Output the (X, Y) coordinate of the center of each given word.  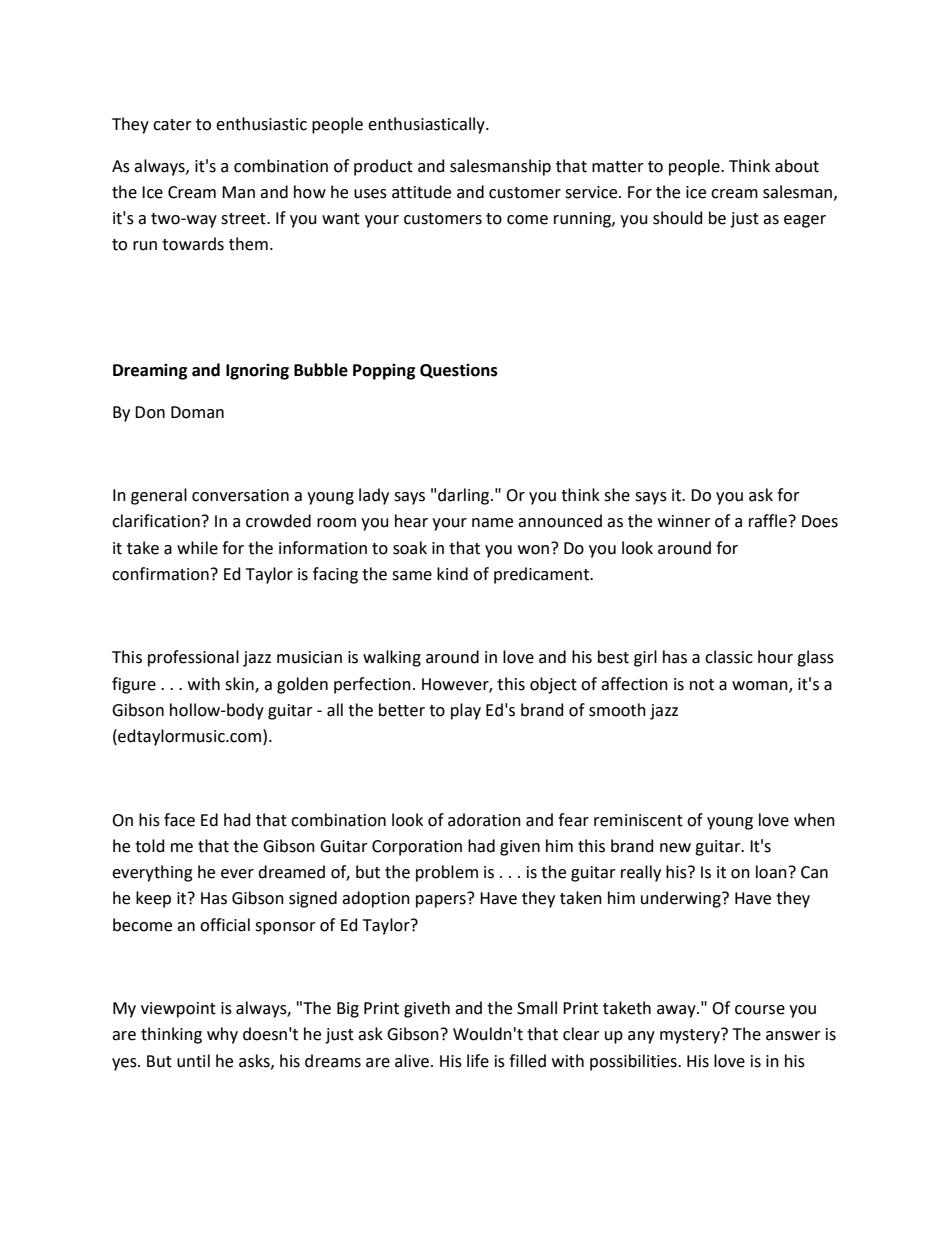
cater (172, 125)
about (797, 166)
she (617, 495)
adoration (484, 820)
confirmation (160, 574)
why (222, 1035)
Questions (459, 371)
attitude (421, 192)
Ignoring (257, 372)
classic (729, 657)
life (478, 1061)
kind (452, 574)
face (179, 820)
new (675, 848)
